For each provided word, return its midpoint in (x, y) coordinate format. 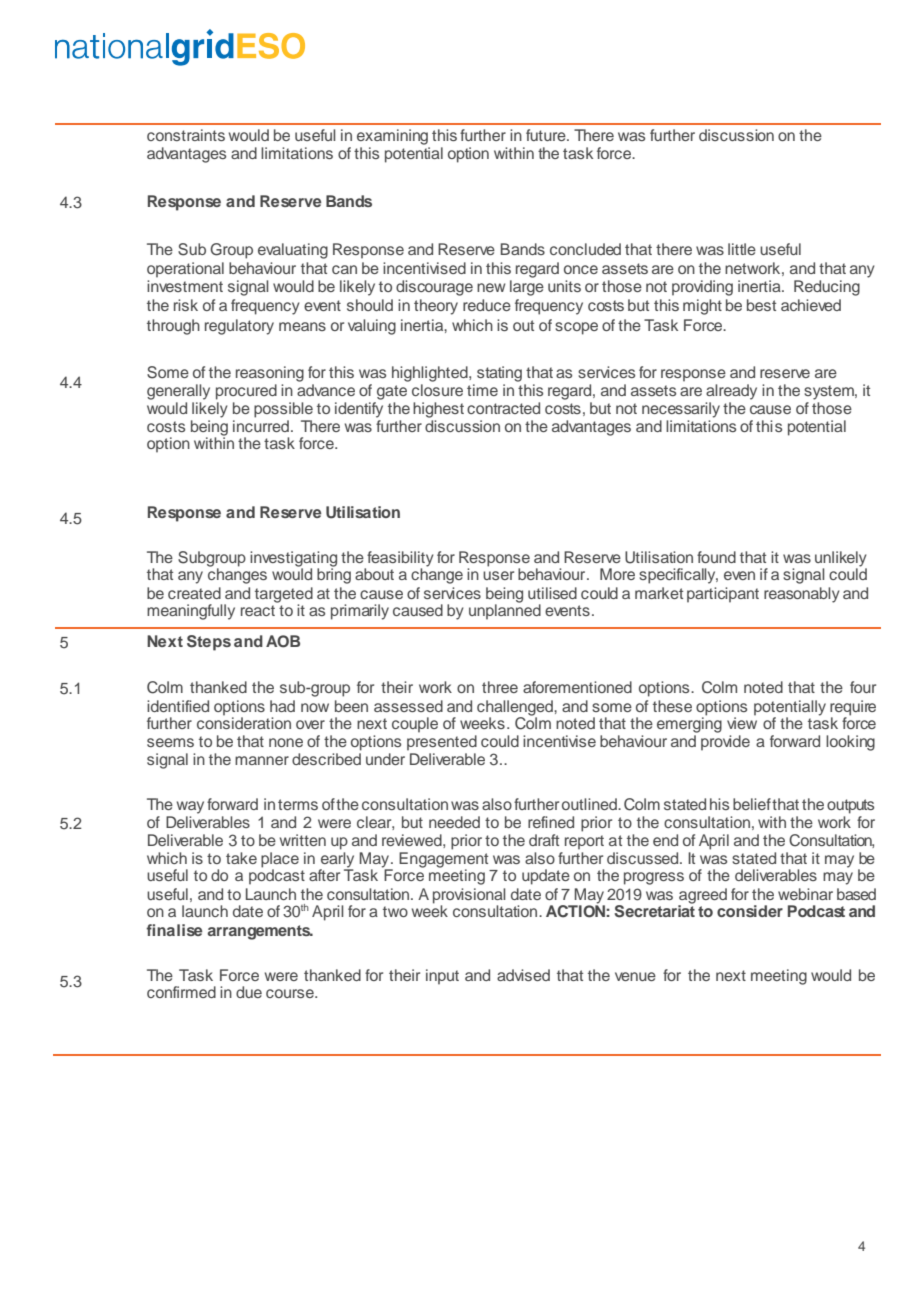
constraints (186, 135)
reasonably (802, 595)
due (249, 992)
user (498, 575)
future (547, 135)
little (742, 249)
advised (523, 975)
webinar (805, 894)
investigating (293, 560)
